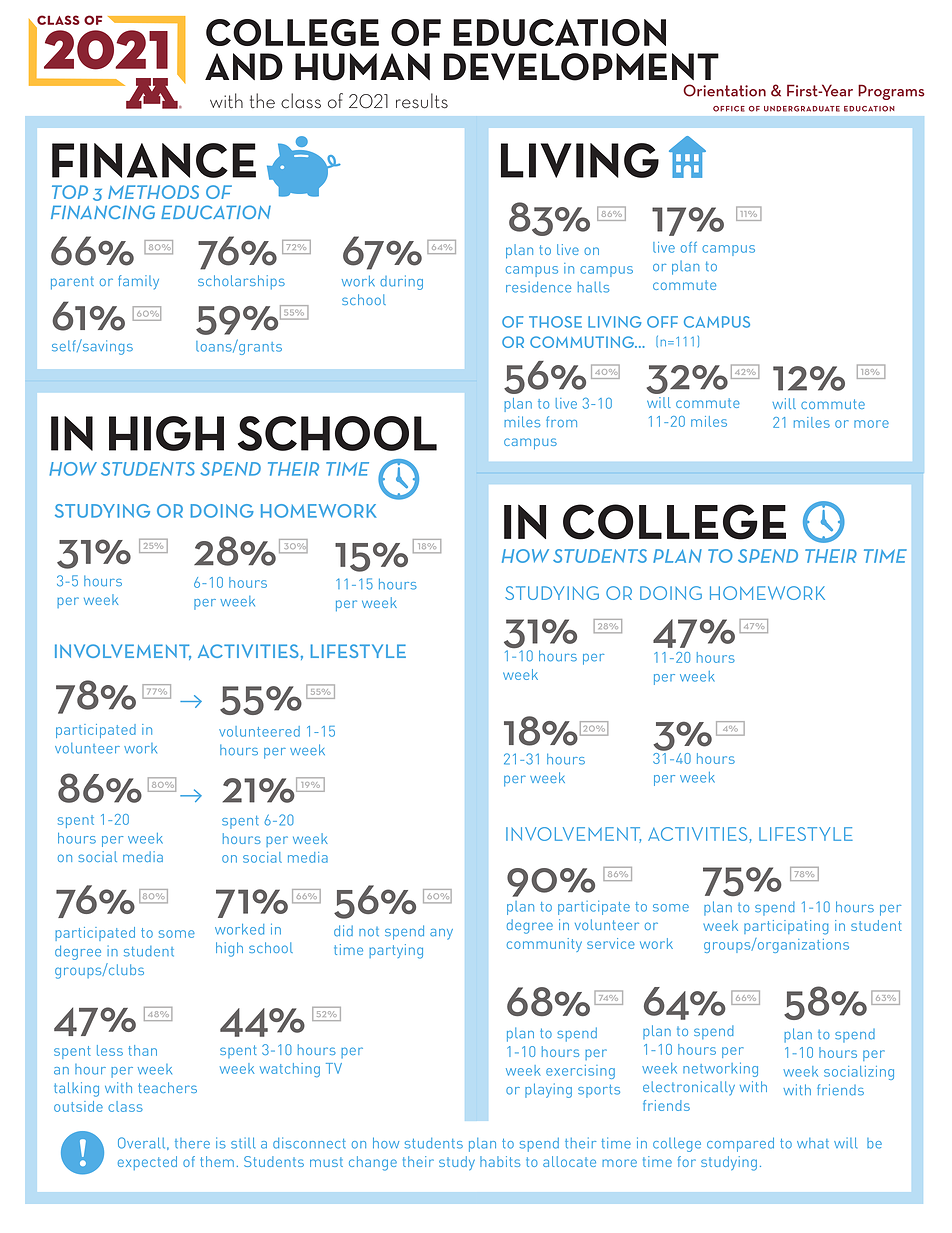  I want to click on FINANCE, so click(154, 160).
